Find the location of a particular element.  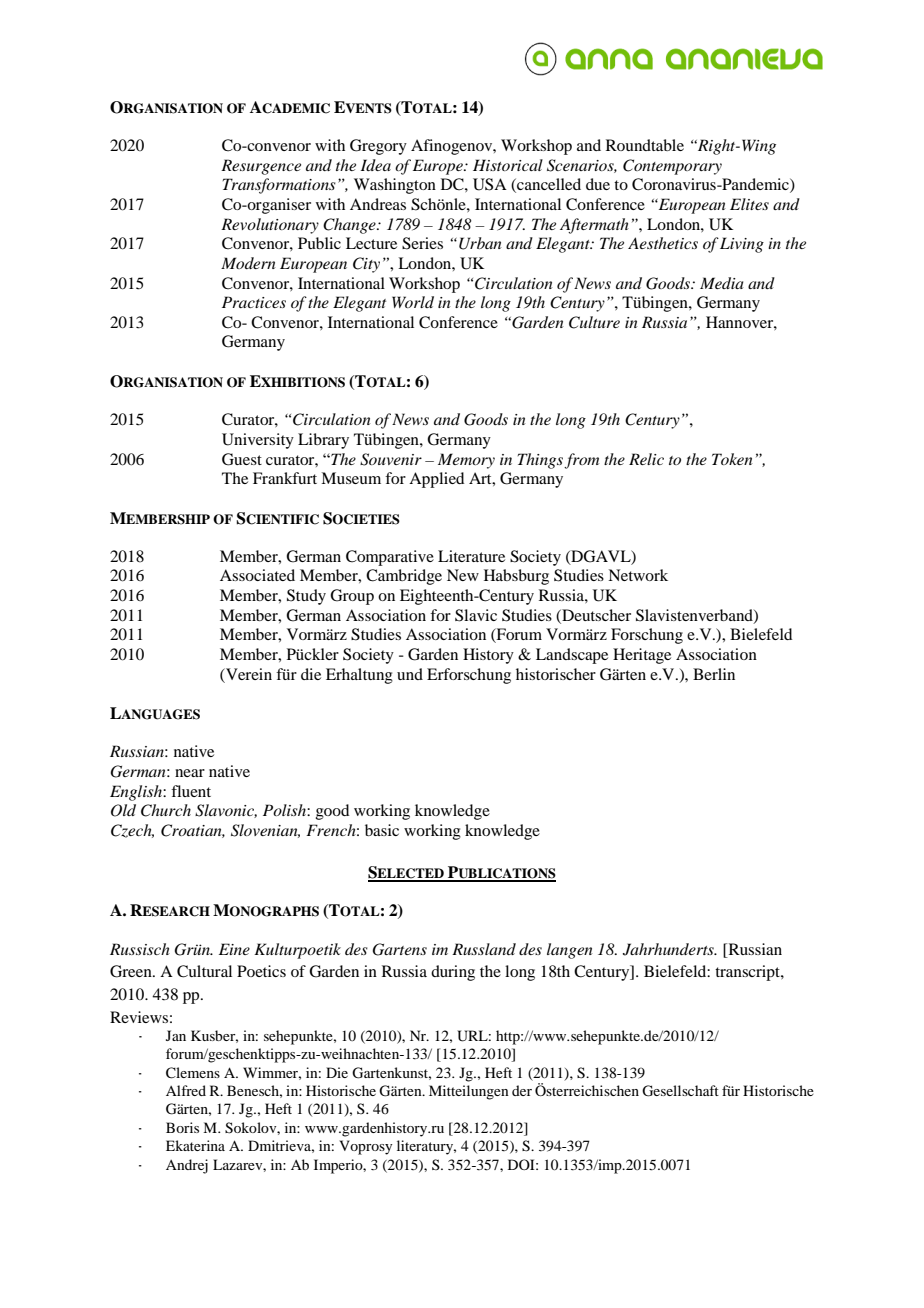

Ekaterina is located at coordinates (195, 1145).
